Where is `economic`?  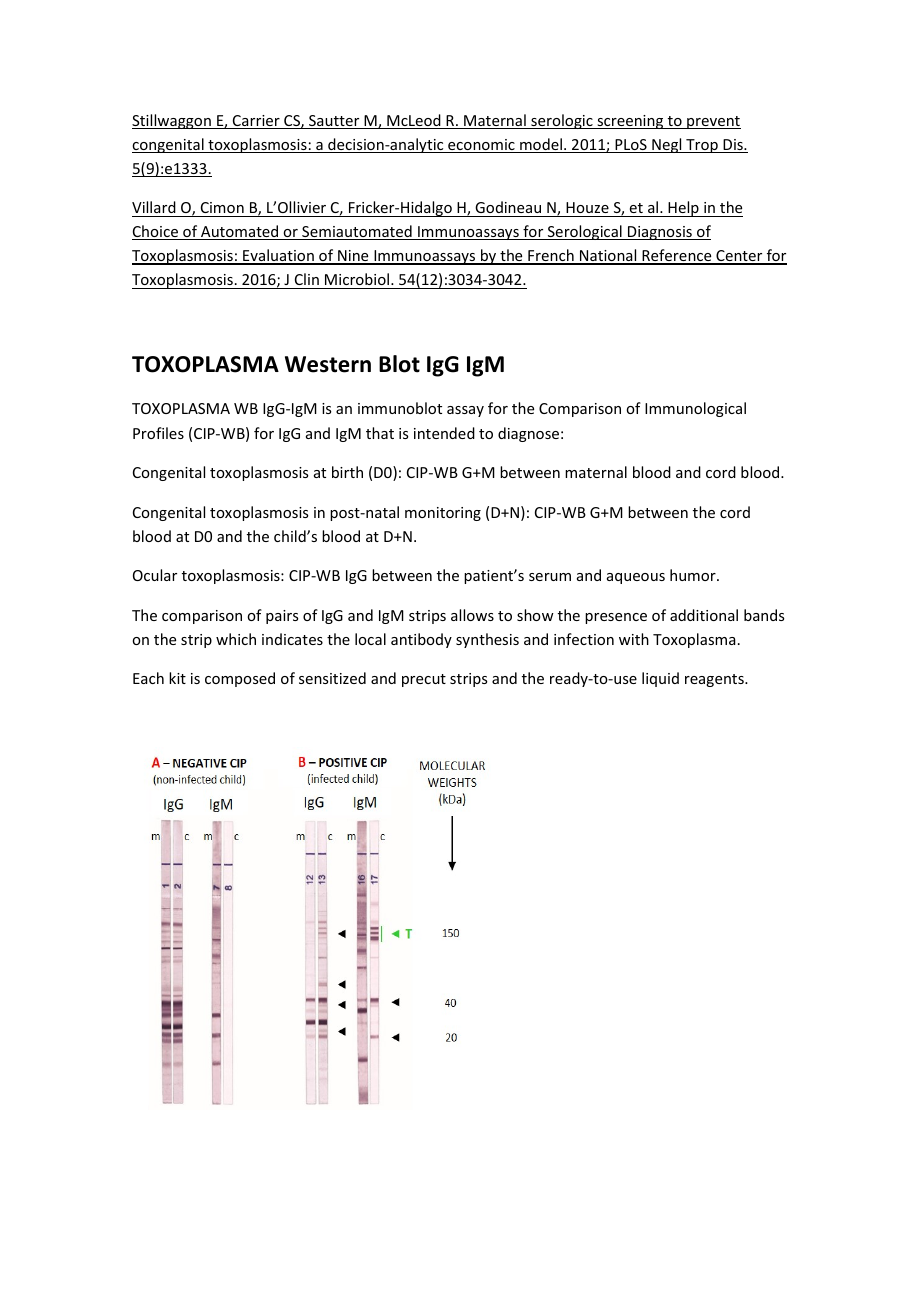
economic is located at coordinates (481, 146).
